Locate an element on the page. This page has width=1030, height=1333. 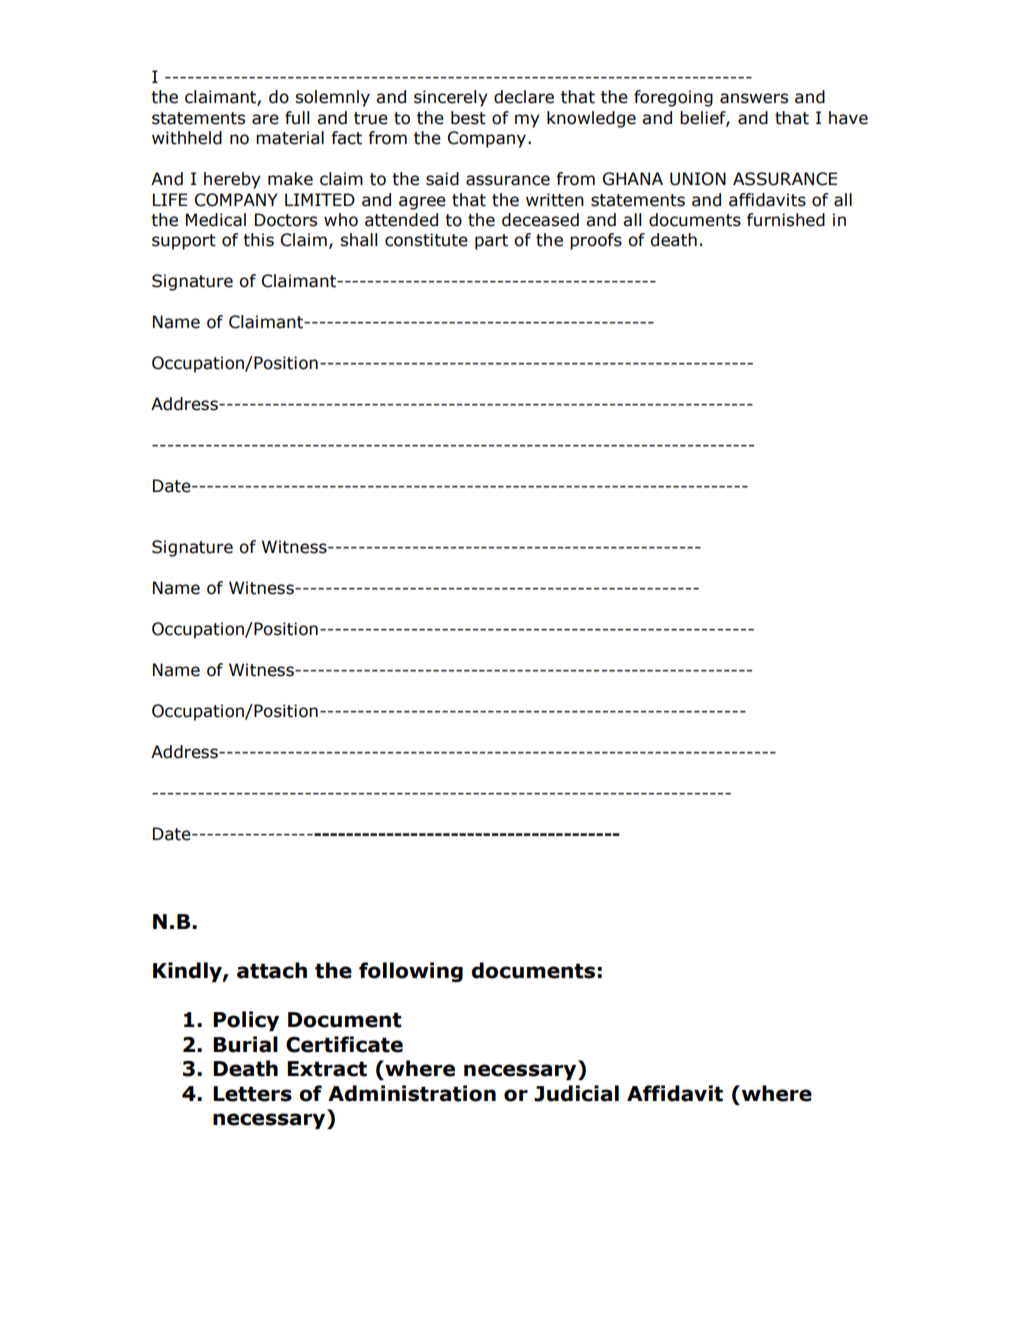
Burial is located at coordinates (245, 1044).
